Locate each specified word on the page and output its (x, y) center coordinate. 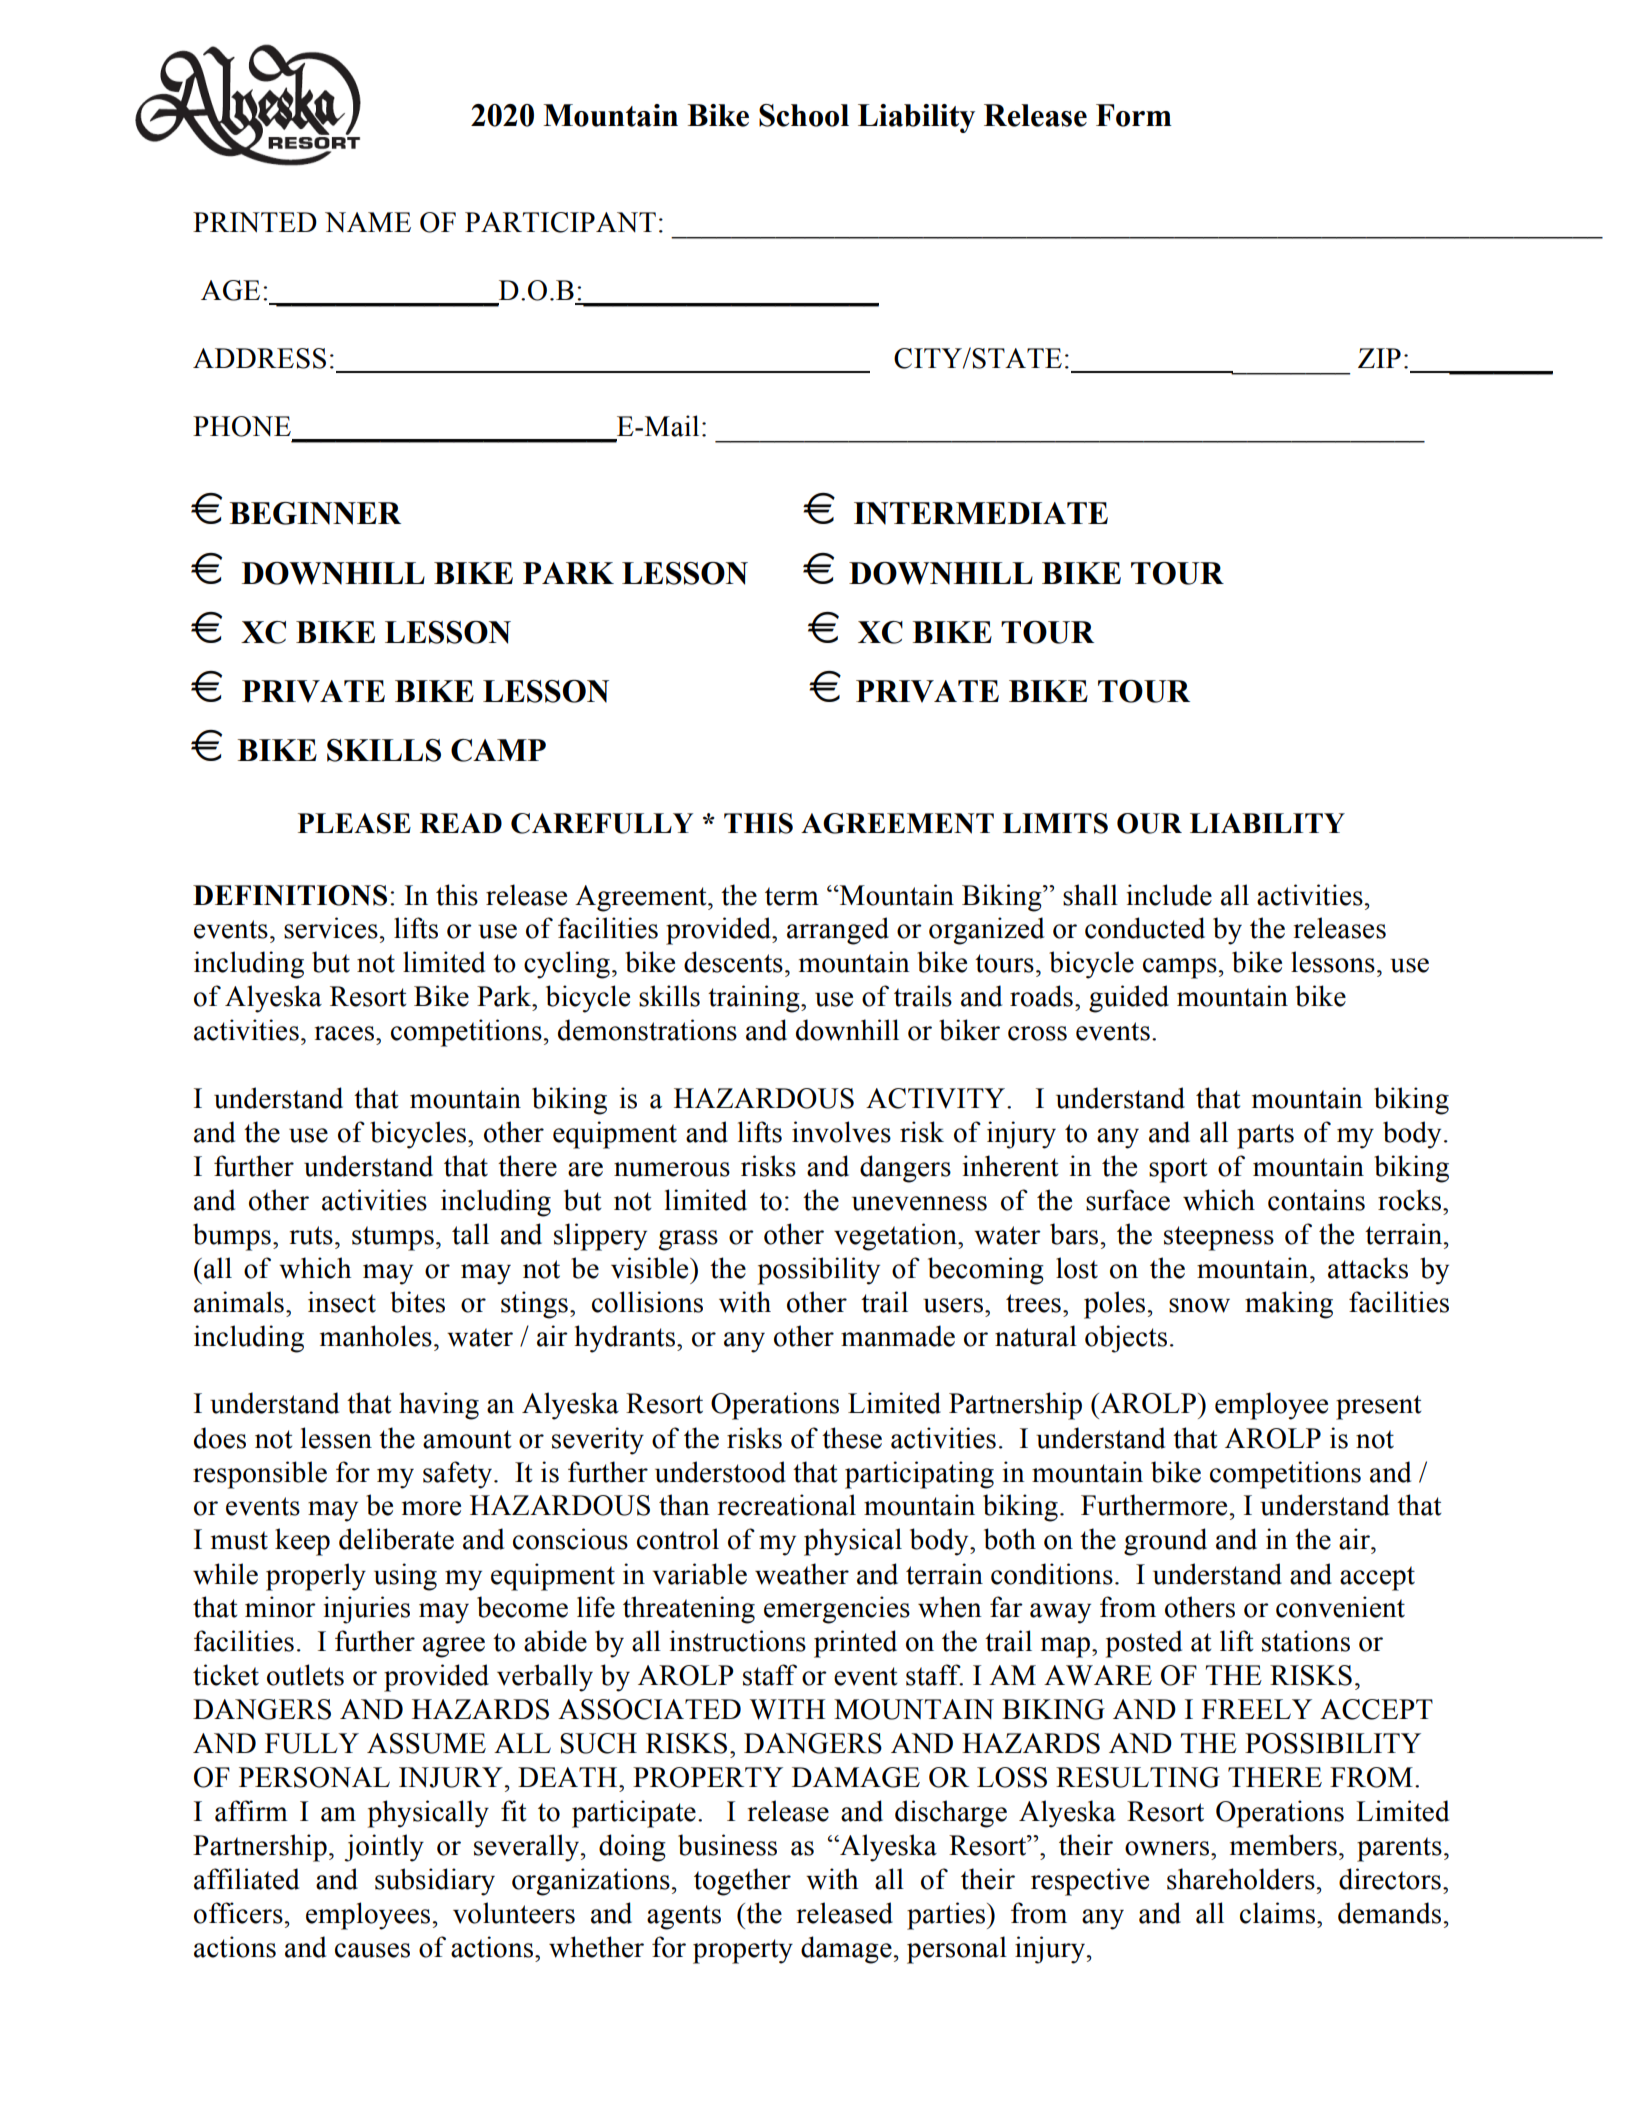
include (1169, 895)
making (1289, 1305)
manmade (898, 1336)
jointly (384, 1848)
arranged (838, 931)
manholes (376, 1336)
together (742, 1882)
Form (1134, 115)
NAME (368, 222)
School (804, 115)
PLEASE (354, 823)
